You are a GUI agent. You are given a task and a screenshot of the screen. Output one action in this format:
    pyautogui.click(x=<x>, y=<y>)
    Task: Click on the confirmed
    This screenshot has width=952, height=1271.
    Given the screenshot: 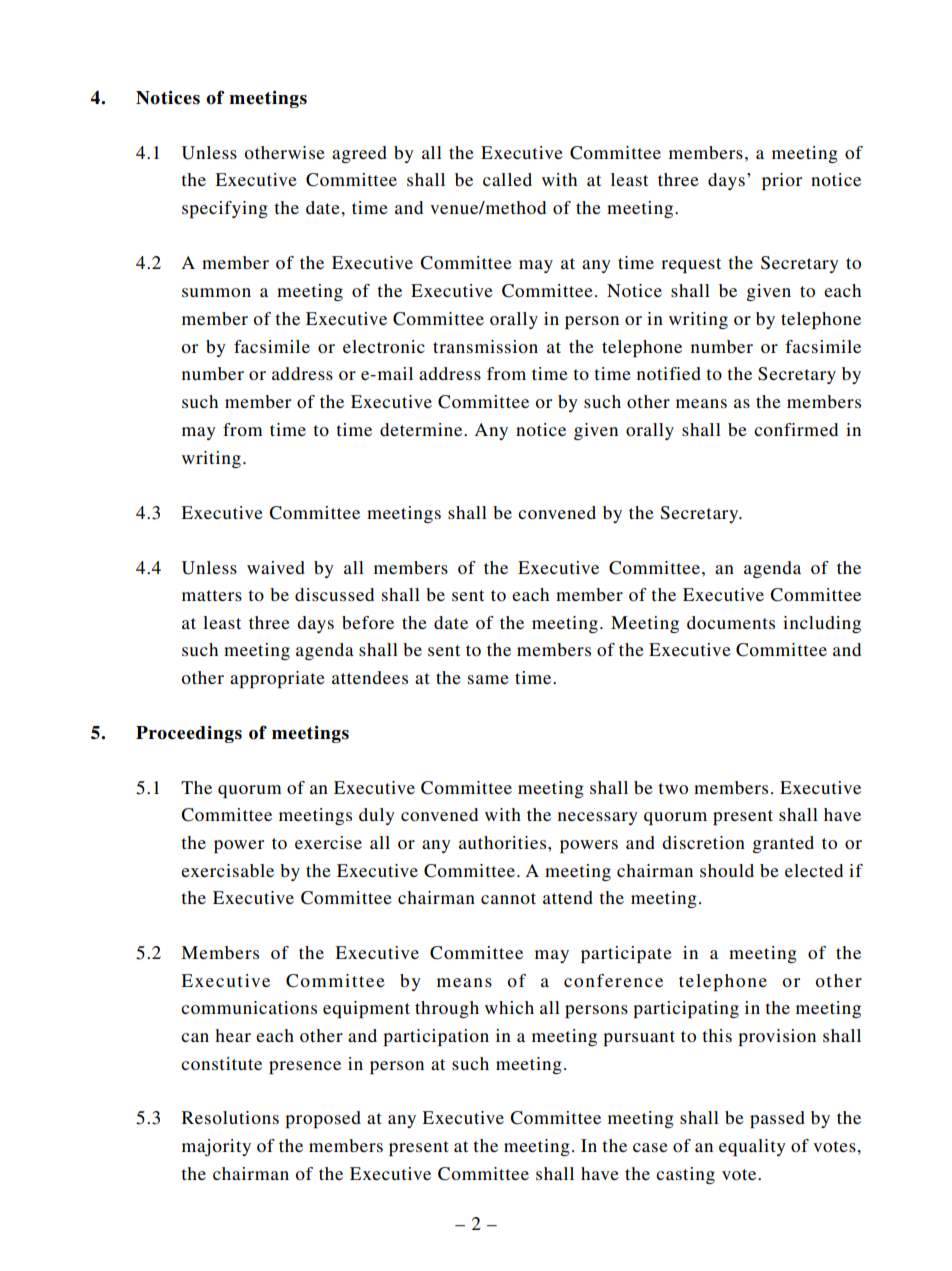 What is the action you would take?
    pyautogui.click(x=796, y=429)
